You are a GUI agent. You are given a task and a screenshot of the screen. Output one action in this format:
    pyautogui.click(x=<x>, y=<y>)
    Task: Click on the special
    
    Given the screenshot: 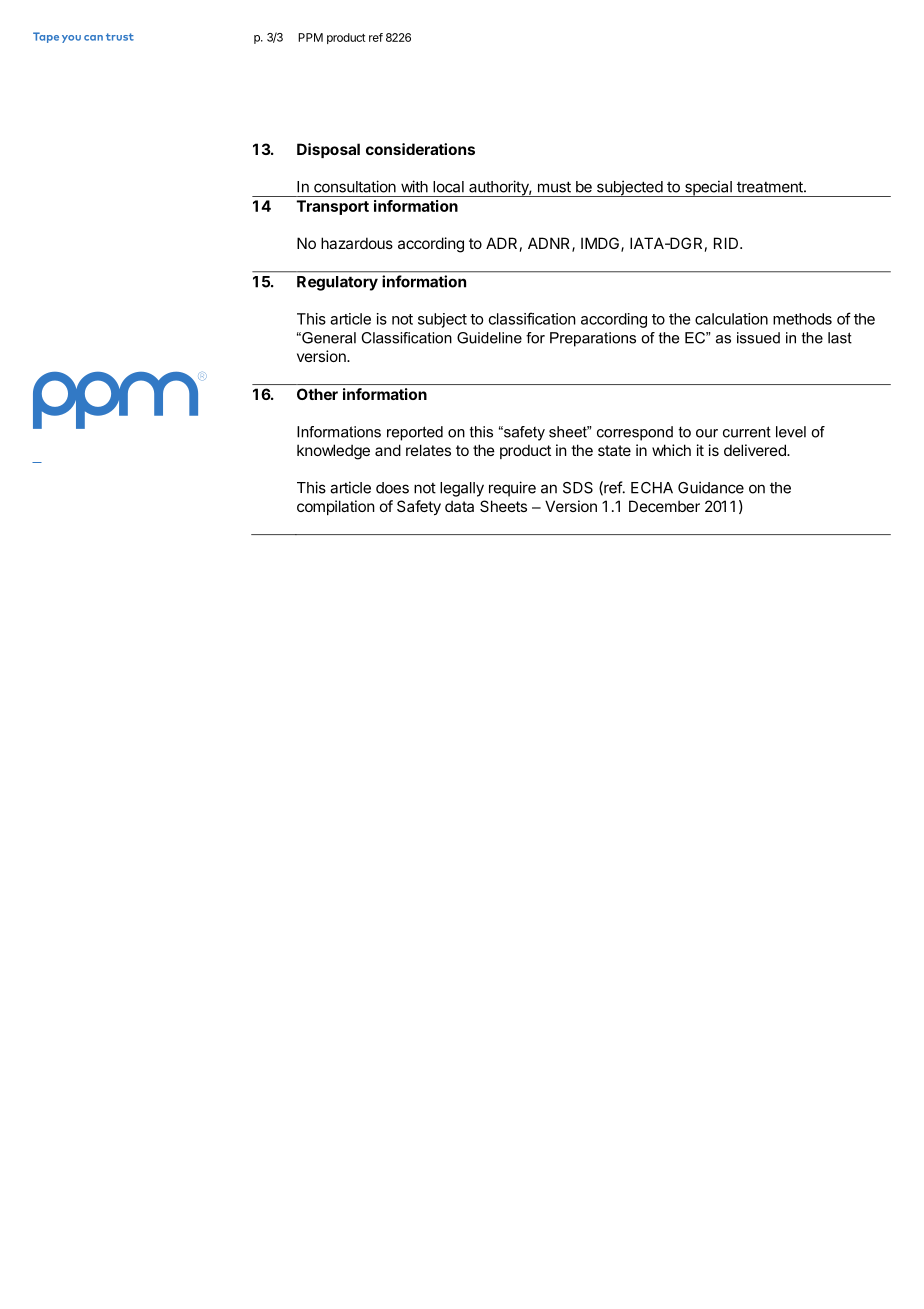 What is the action you would take?
    pyautogui.click(x=708, y=188)
